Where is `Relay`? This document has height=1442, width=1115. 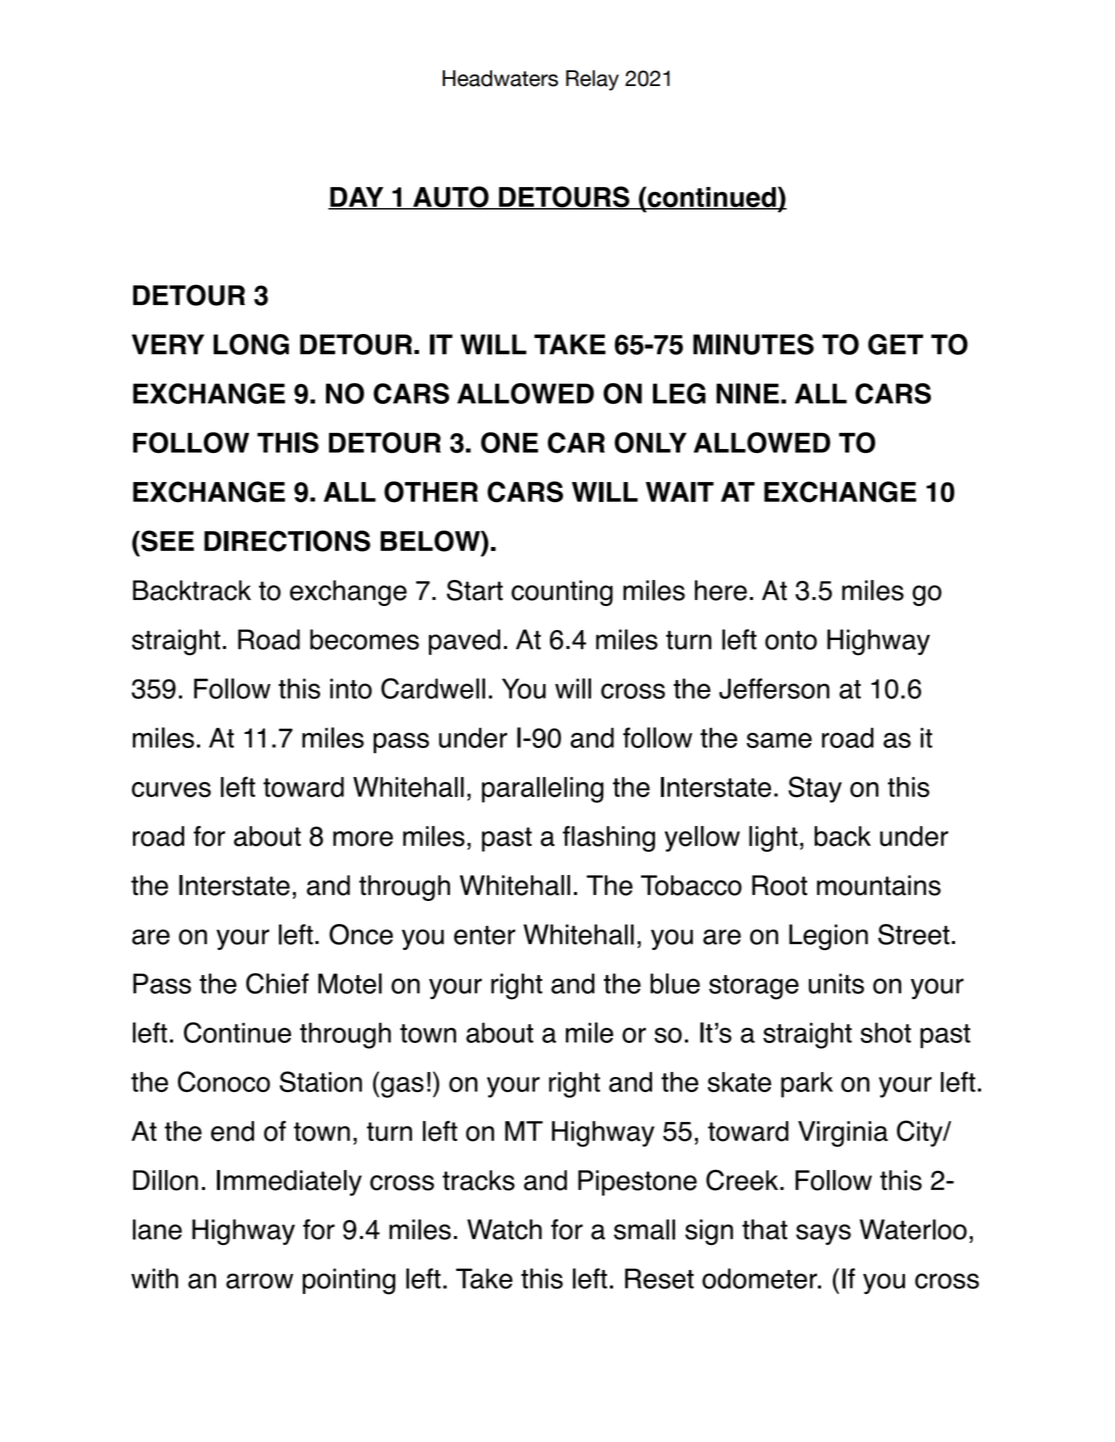
Relay is located at coordinates (592, 80).
